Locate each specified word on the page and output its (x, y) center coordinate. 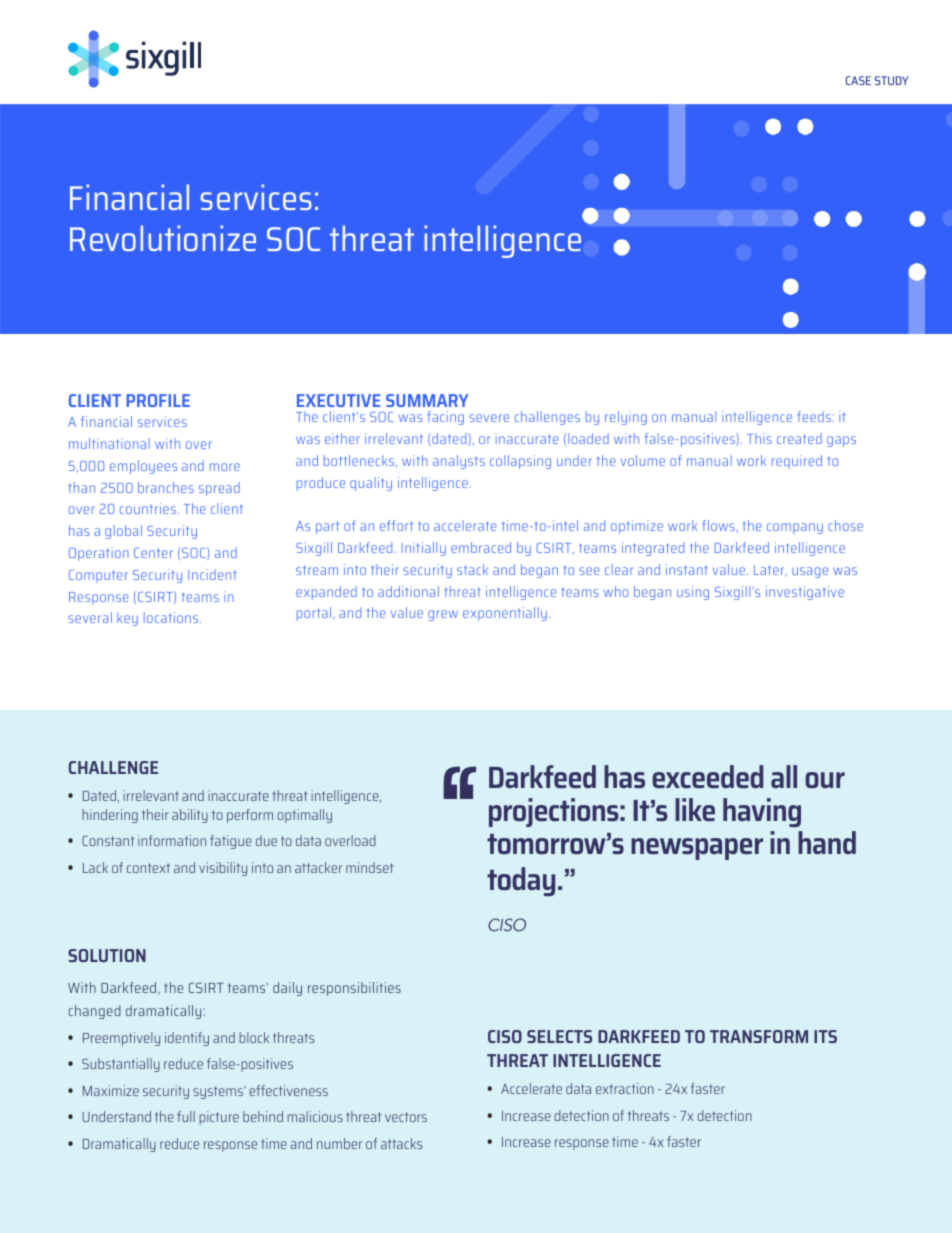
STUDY (891, 80)
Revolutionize (163, 238)
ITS (825, 1036)
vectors (406, 1117)
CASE (858, 80)
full (186, 1116)
